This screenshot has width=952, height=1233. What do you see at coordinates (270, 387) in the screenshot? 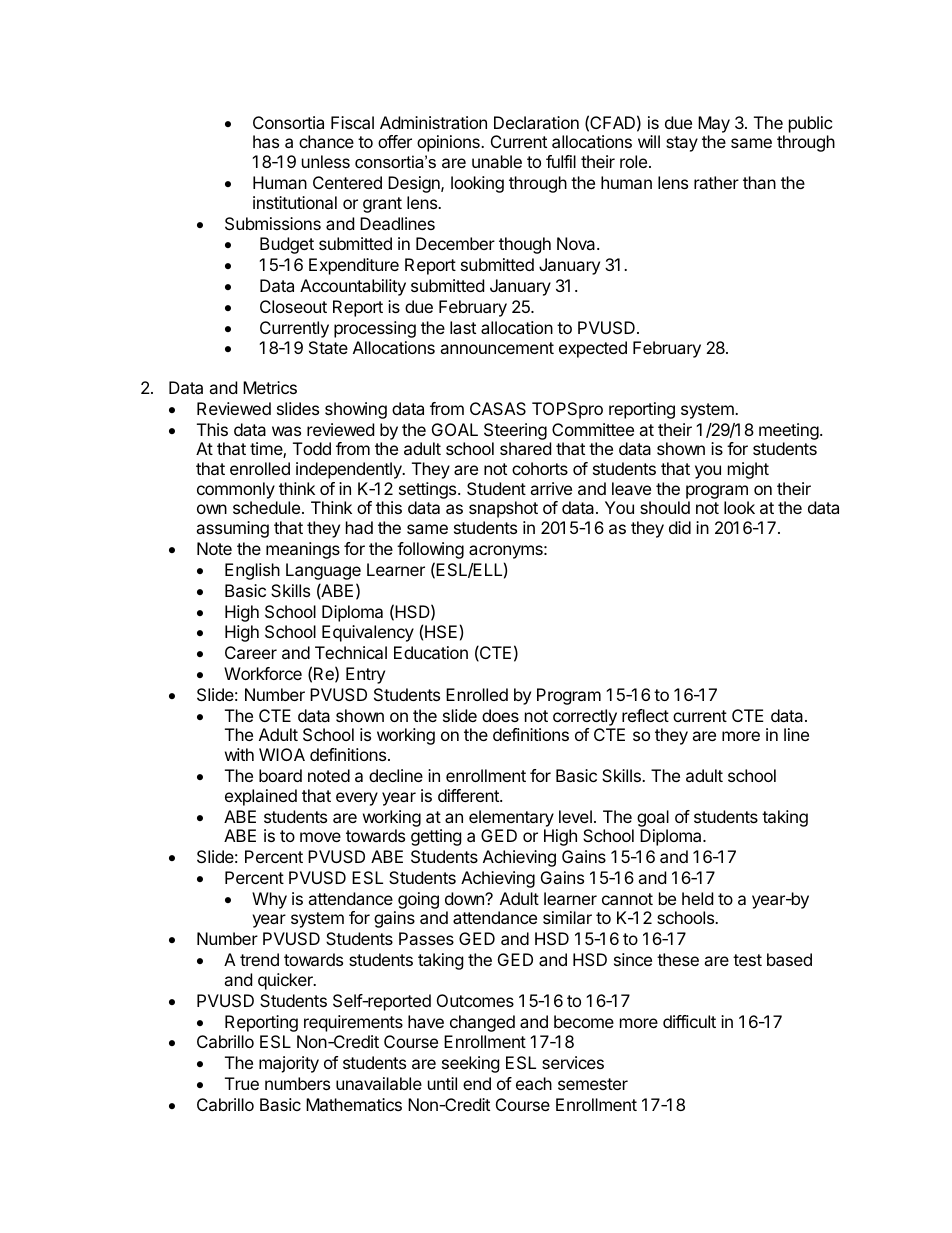
I see `Metrics` at bounding box center [270, 387].
